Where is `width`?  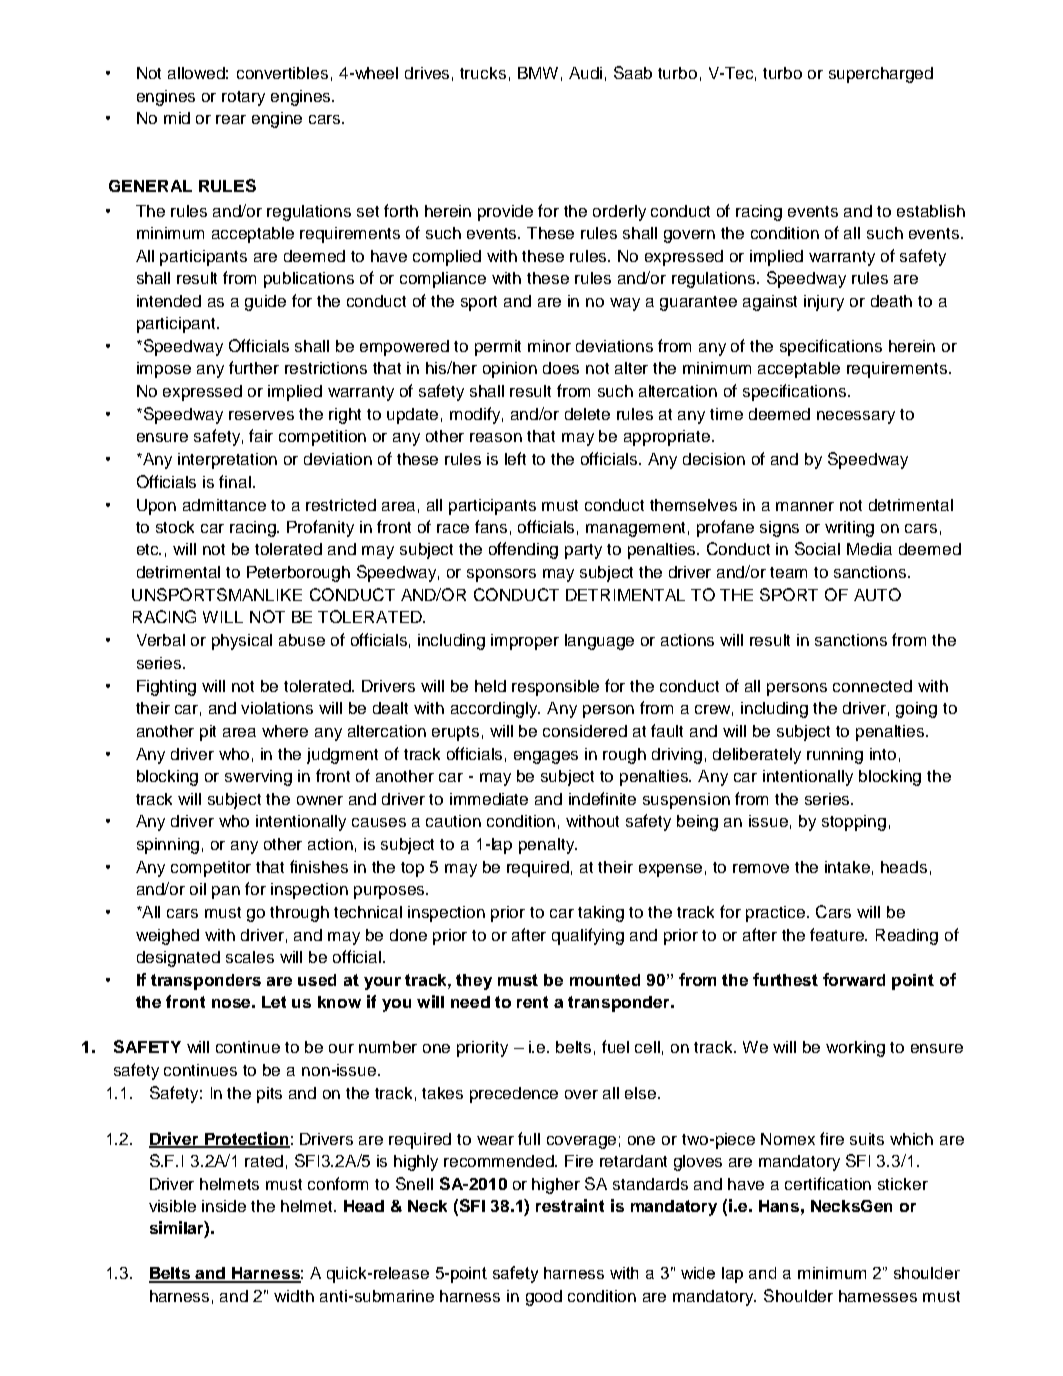 width is located at coordinates (294, 1296).
